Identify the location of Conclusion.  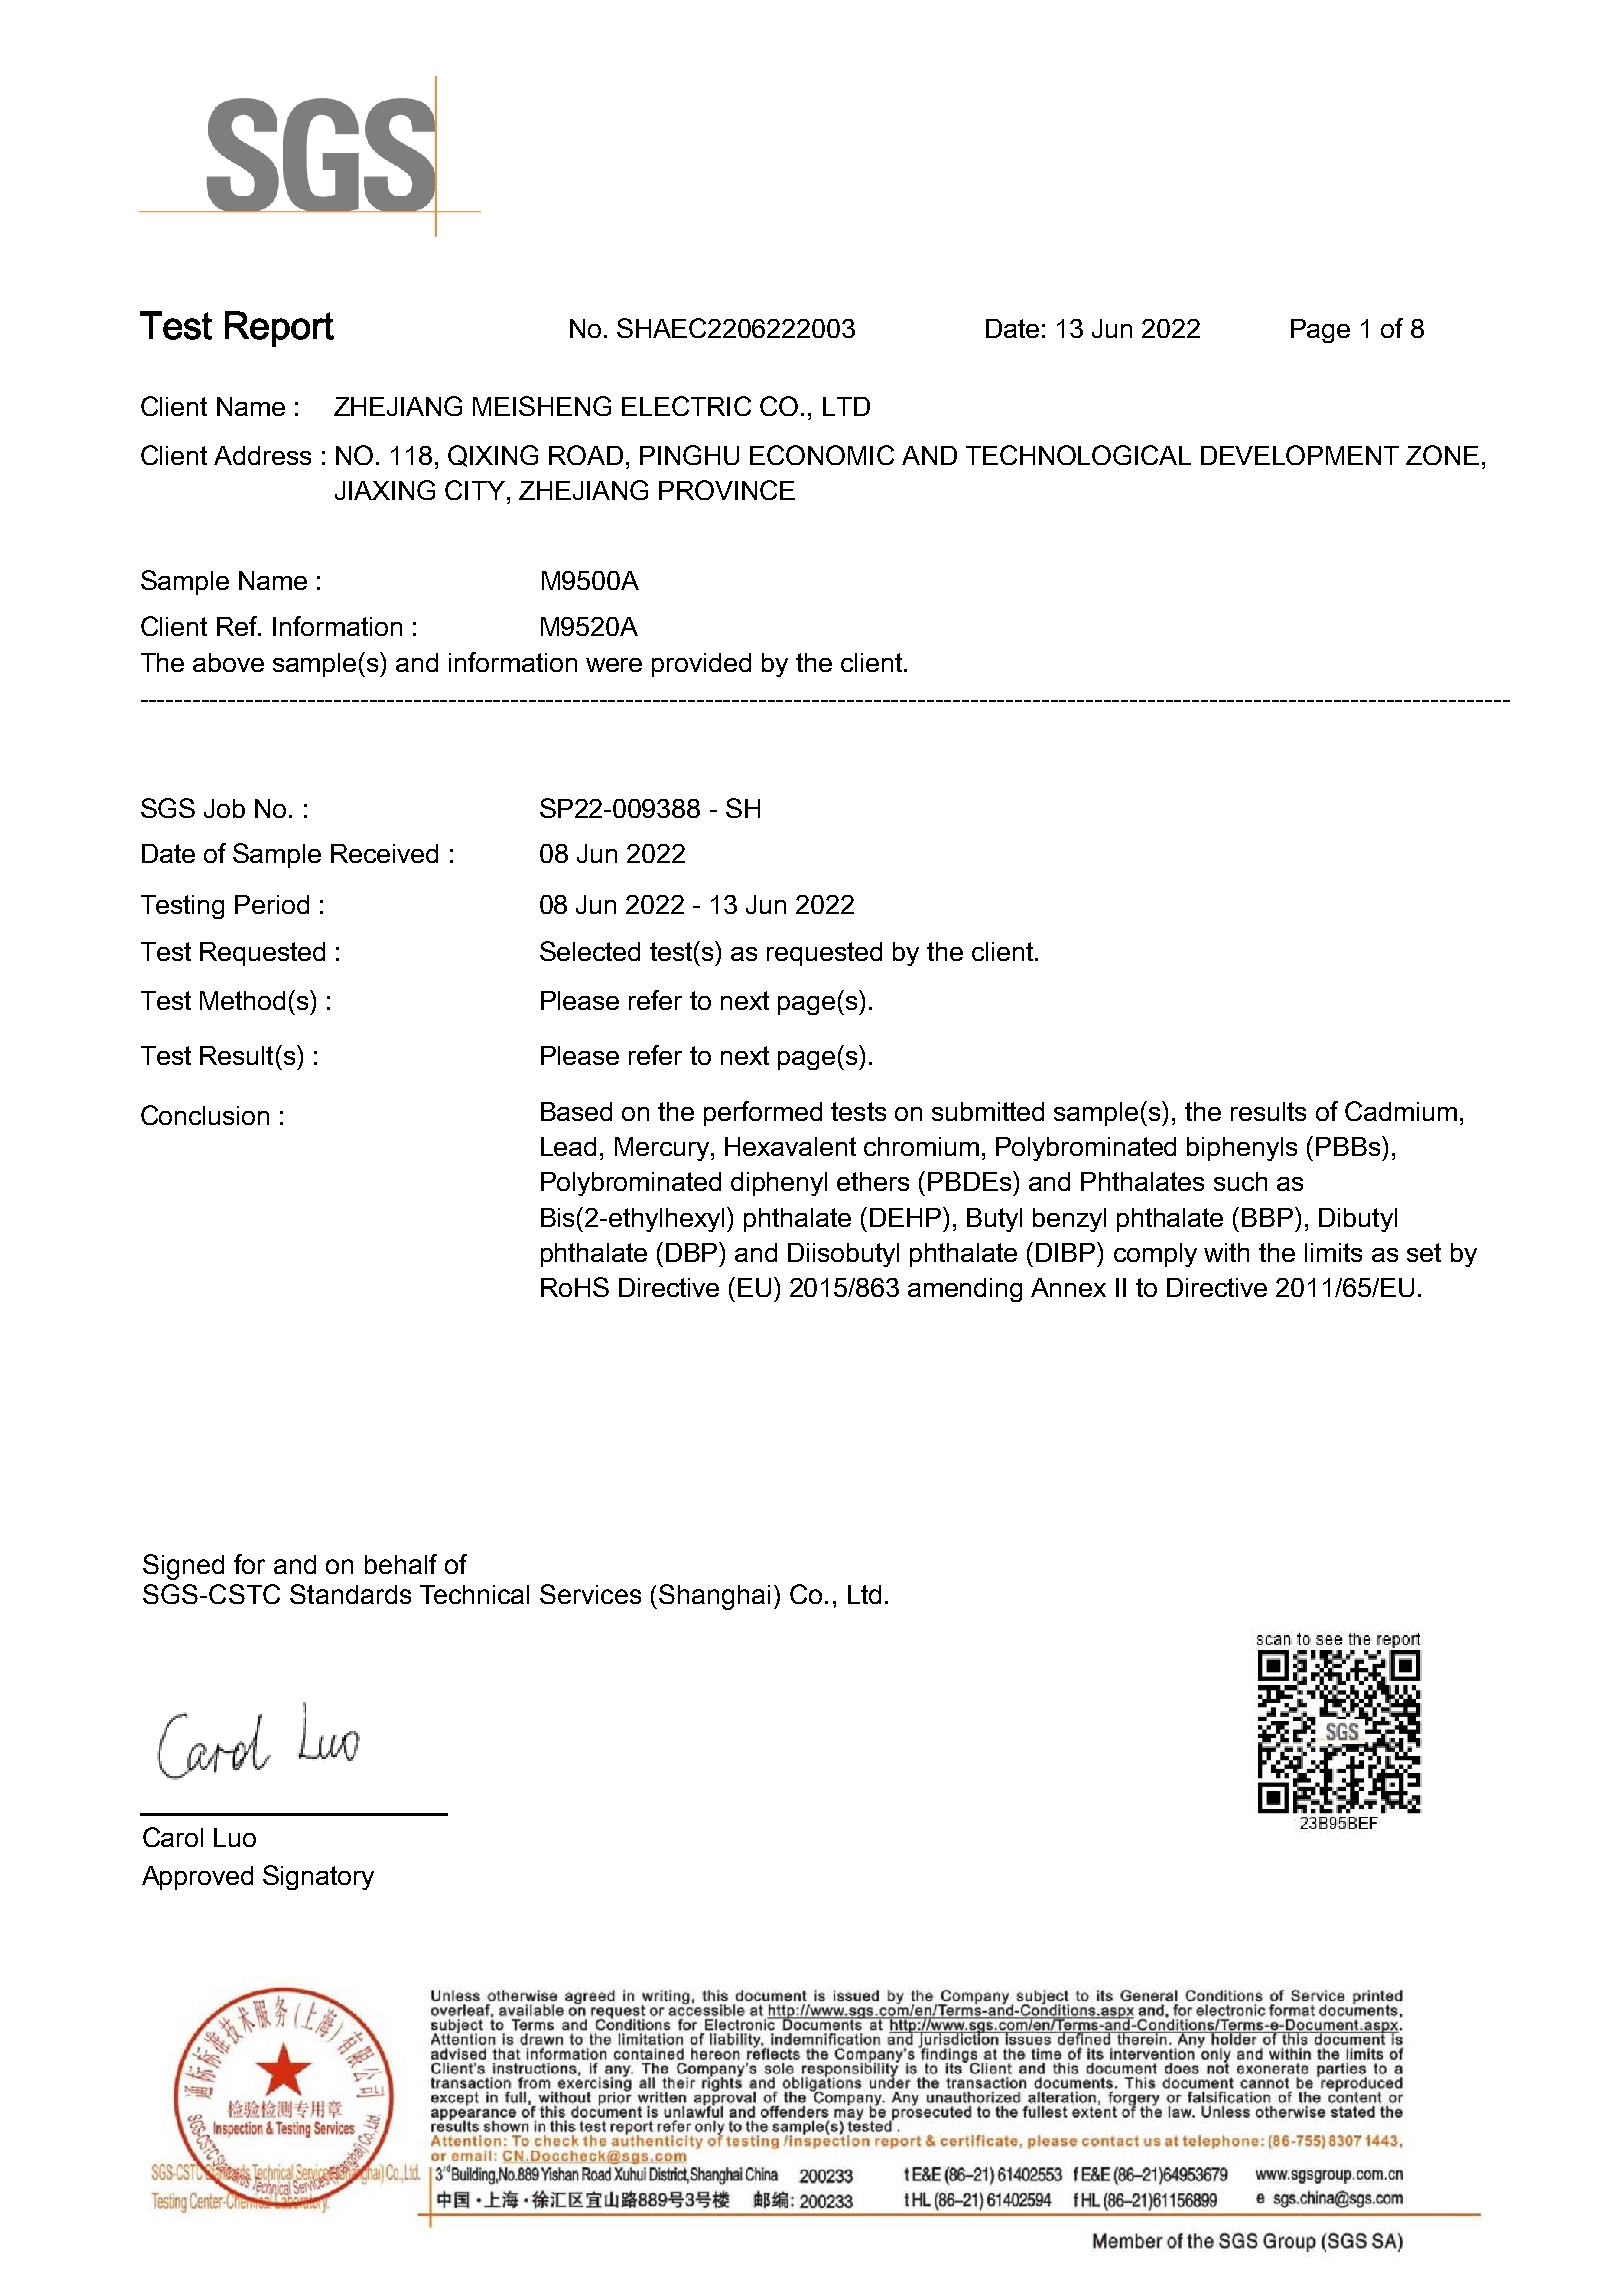
(205, 1115).
